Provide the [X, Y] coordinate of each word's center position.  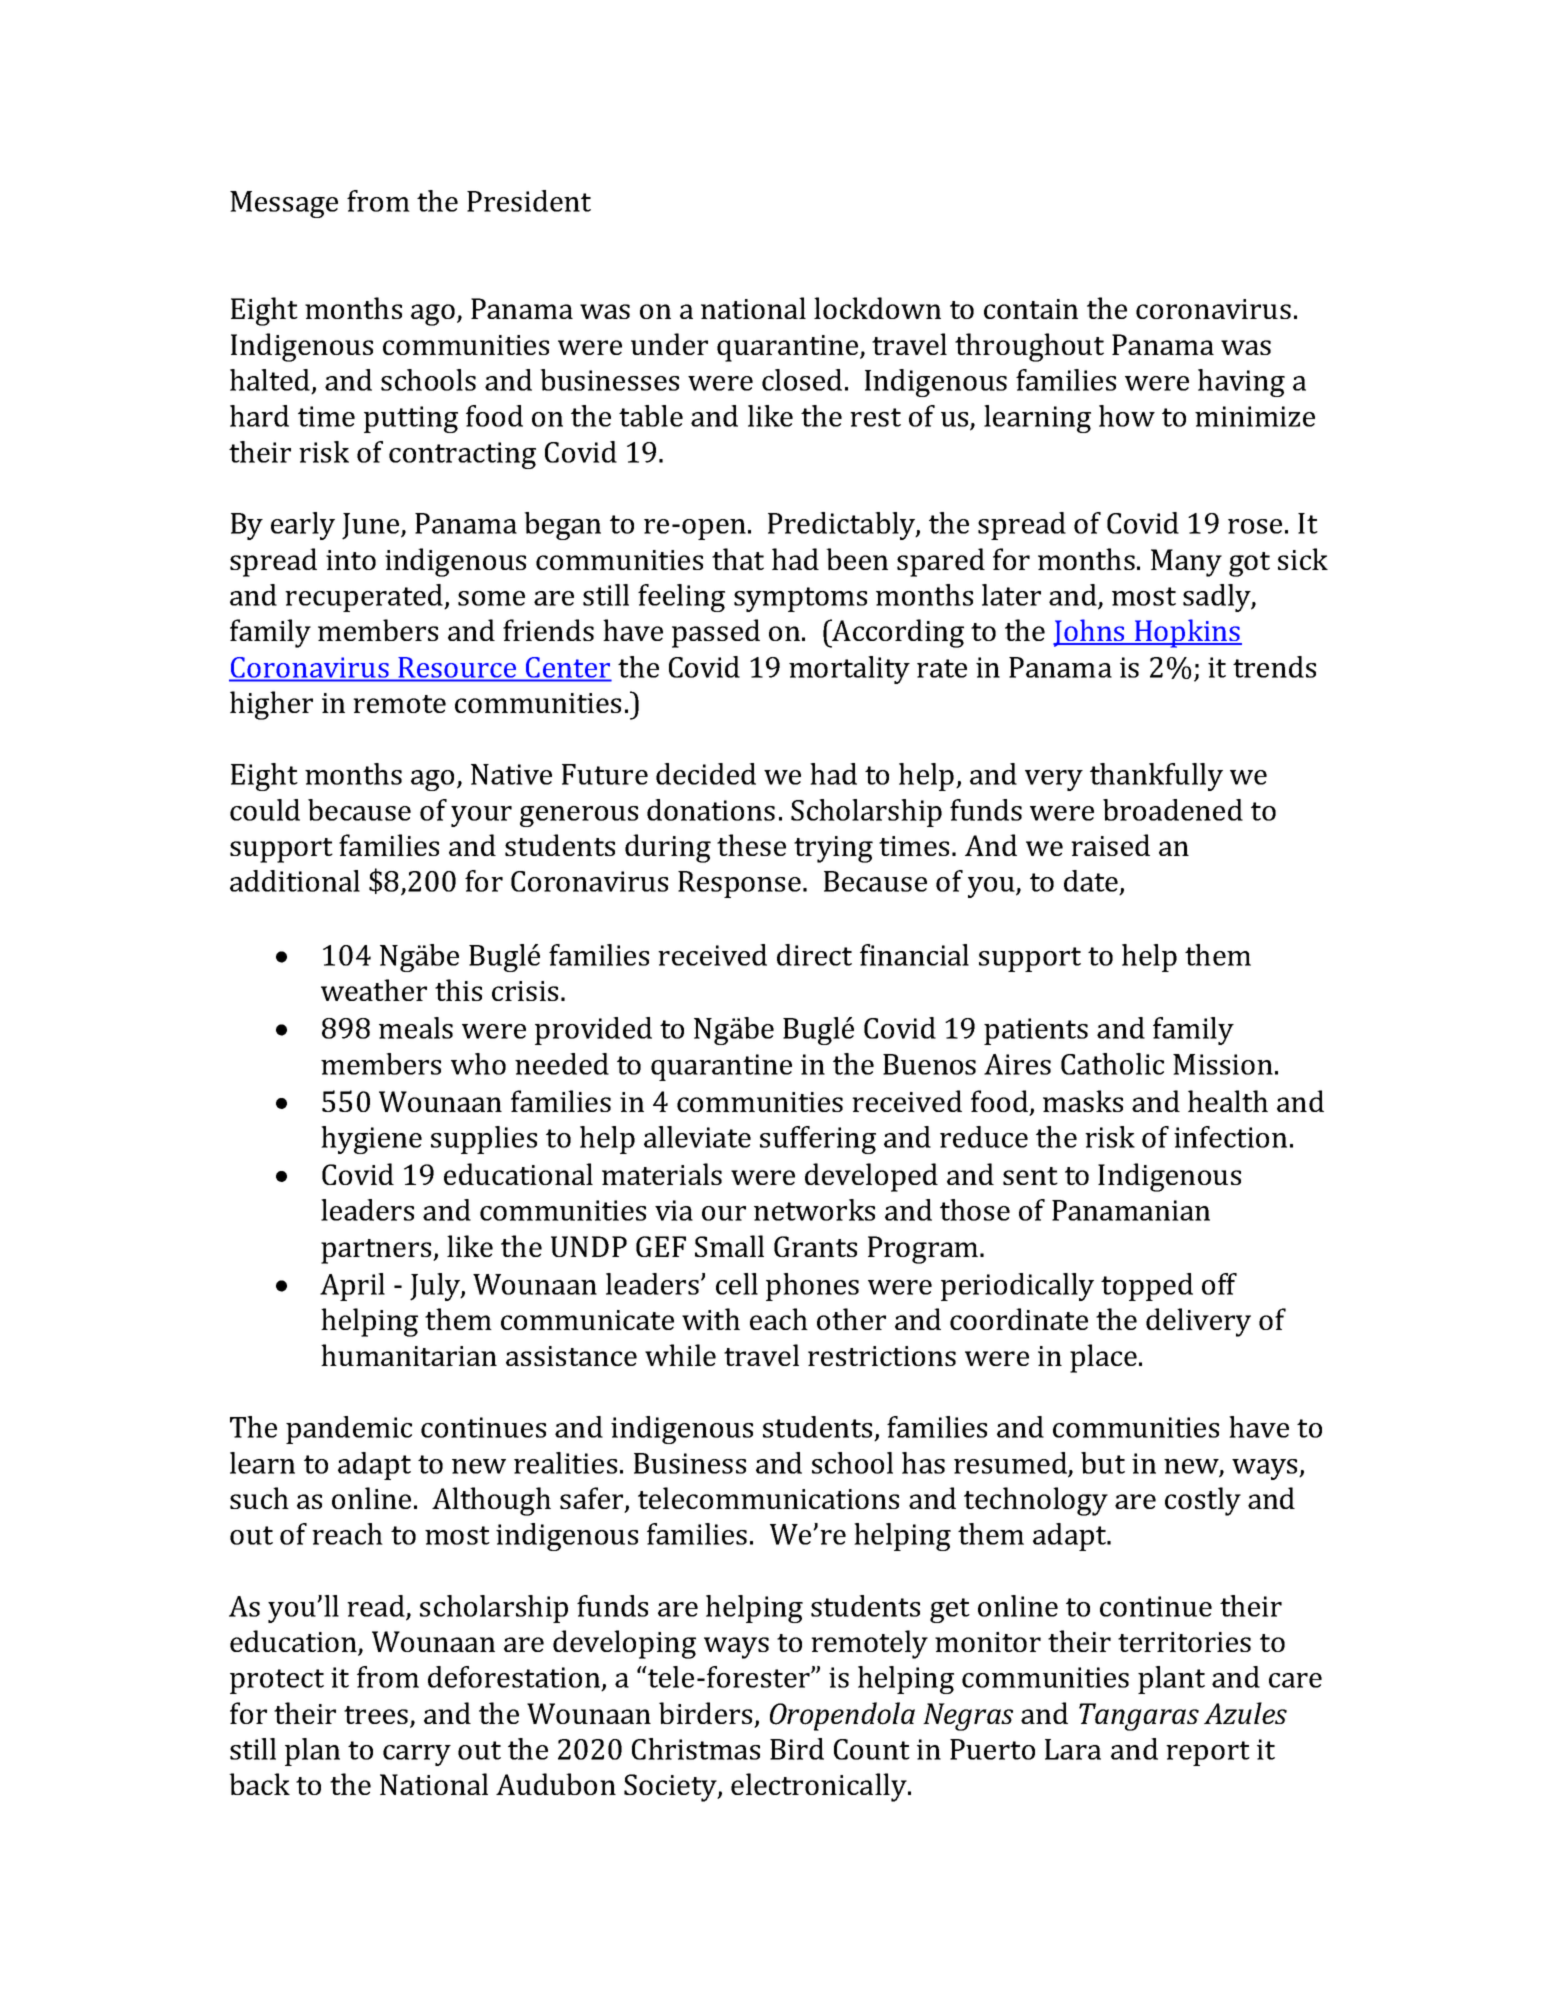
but [1103, 1463]
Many [1186, 563]
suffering [818, 1140]
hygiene [371, 1140]
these [751, 845]
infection [1230, 1137]
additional [295, 881]
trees [376, 1715]
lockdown [877, 308]
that [738, 559]
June [372, 526]
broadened [1173, 810]
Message [284, 204]
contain [1031, 309]
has [923, 1463]
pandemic [349, 1430]
